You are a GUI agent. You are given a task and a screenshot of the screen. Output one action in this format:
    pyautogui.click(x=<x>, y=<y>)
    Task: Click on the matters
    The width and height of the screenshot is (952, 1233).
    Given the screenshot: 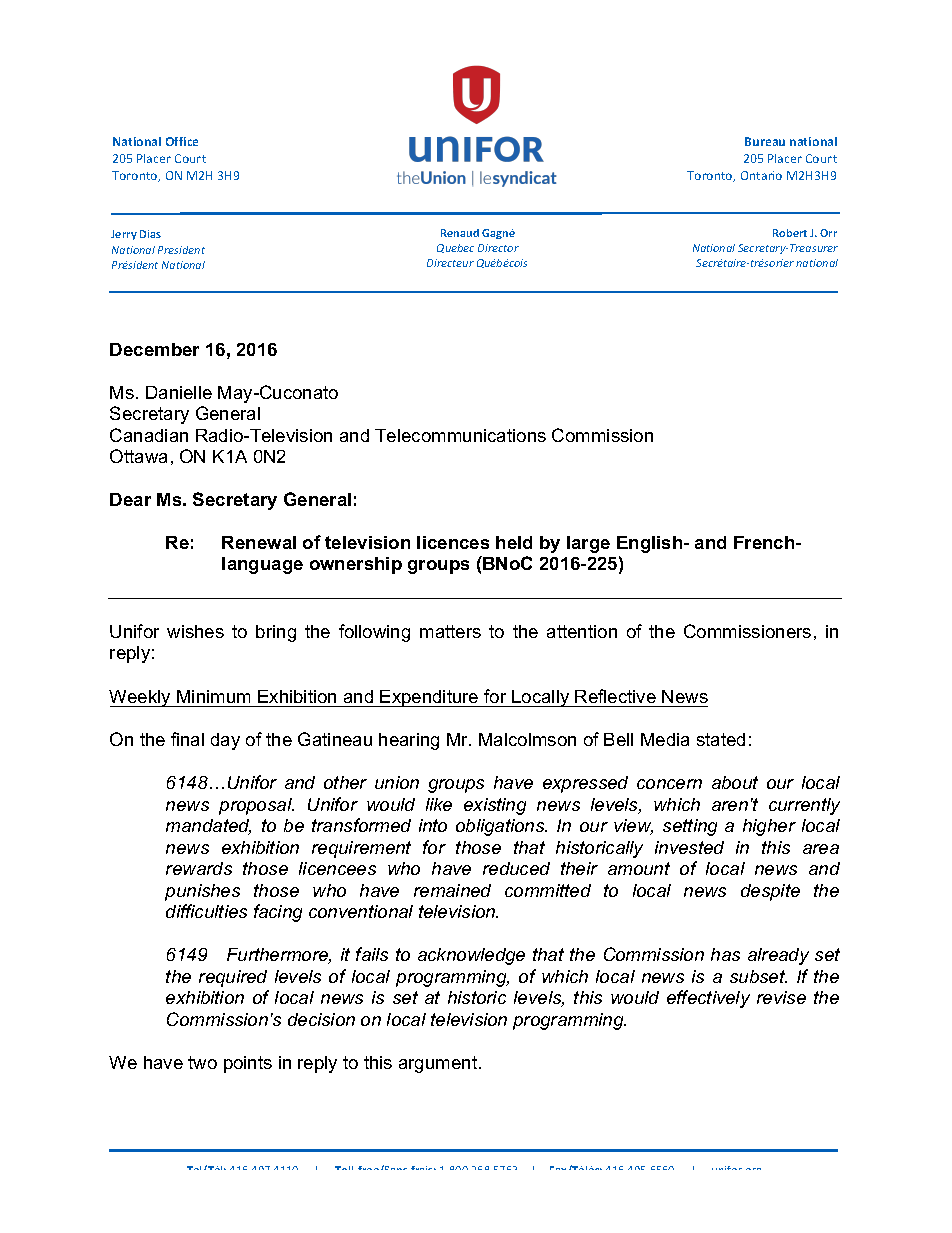 What is the action you would take?
    pyautogui.click(x=450, y=631)
